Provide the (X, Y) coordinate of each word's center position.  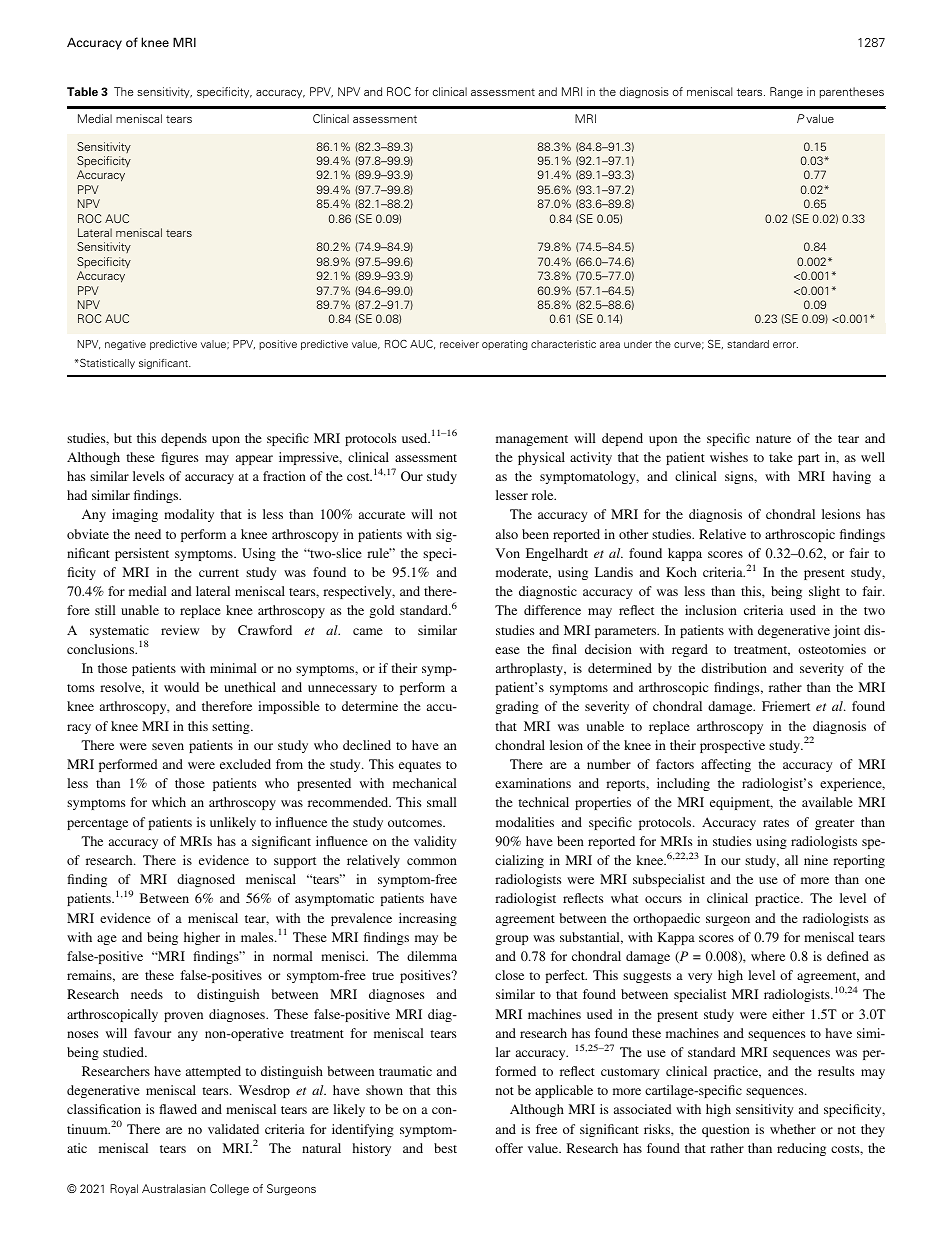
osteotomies (832, 649)
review (180, 630)
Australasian (174, 1188)
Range (786, 93)
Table (82, 91)
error (785, 345)
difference (552, 610)
